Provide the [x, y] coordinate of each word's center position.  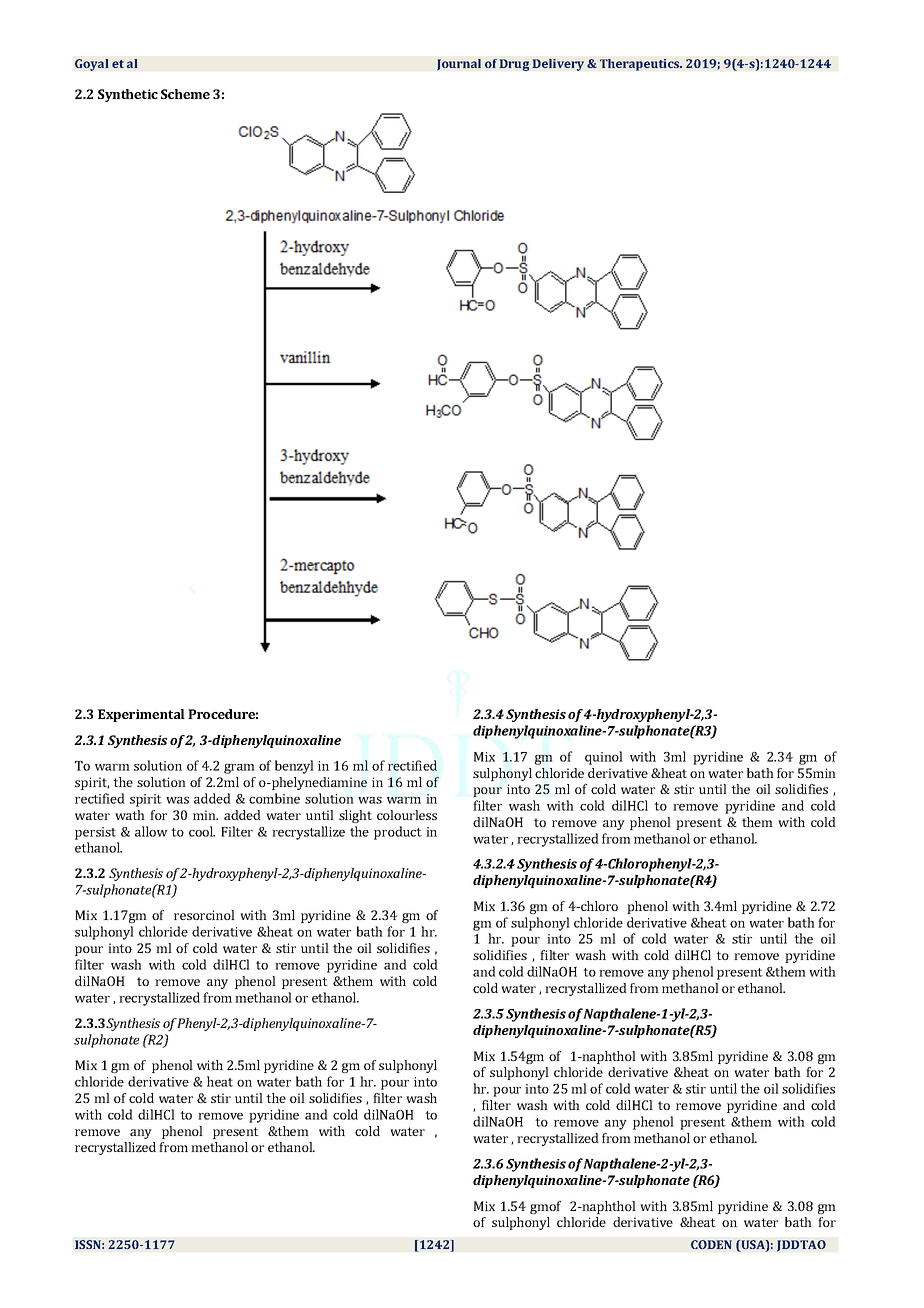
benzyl [294, 767]
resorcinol [204, 915]
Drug [514, 65]
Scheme [185, 94]
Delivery [558, 65]
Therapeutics [641, 65]
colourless [407, 815]
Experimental [141, 715]
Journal [459, 65]
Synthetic [128, 95]
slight [355, 816]
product [398, 833]
